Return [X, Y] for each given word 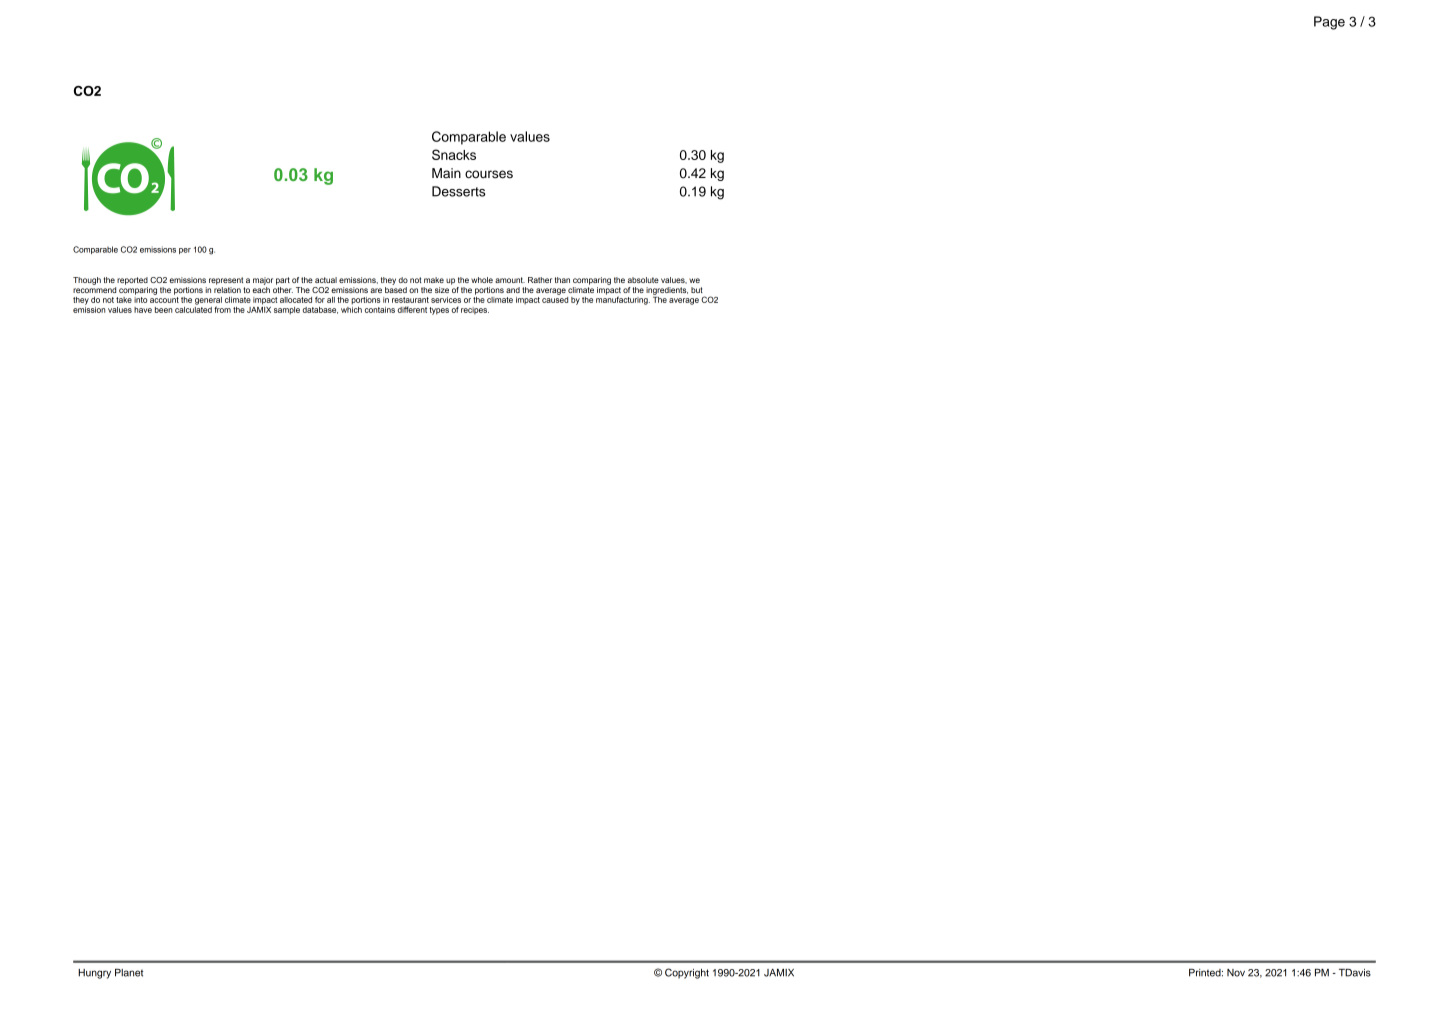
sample [287, 311]
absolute [643, 280]
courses [489, 174]
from [222, 309]
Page [1329, 23]
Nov [1236, 973]
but [697, 290]
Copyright [687, 973]
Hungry [94, 974]
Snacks [454, 154]
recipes [475, 311]
